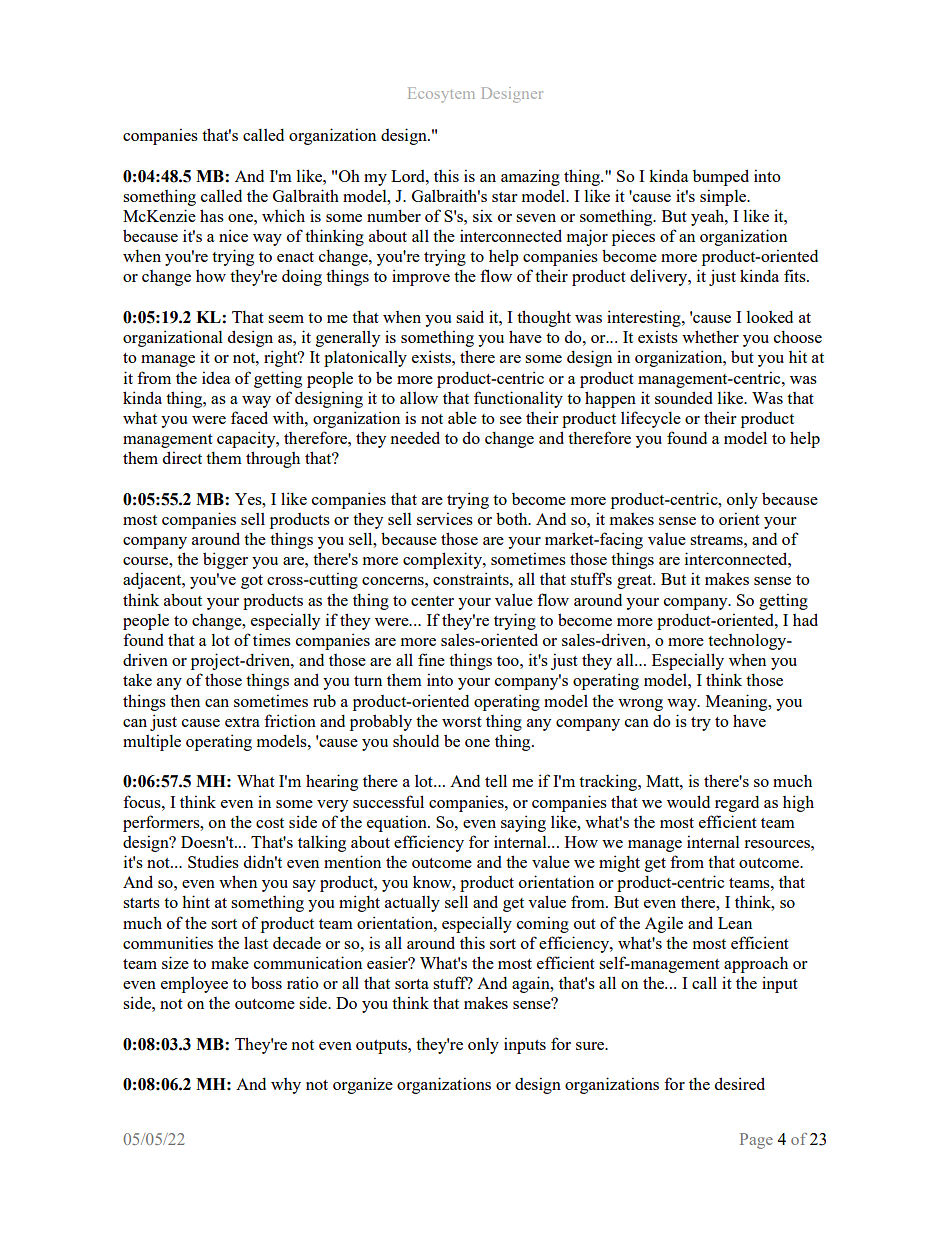 Image resolution: width=952 pixels, height=1233 pixels. I want to click on simple, so click(724, 197).
